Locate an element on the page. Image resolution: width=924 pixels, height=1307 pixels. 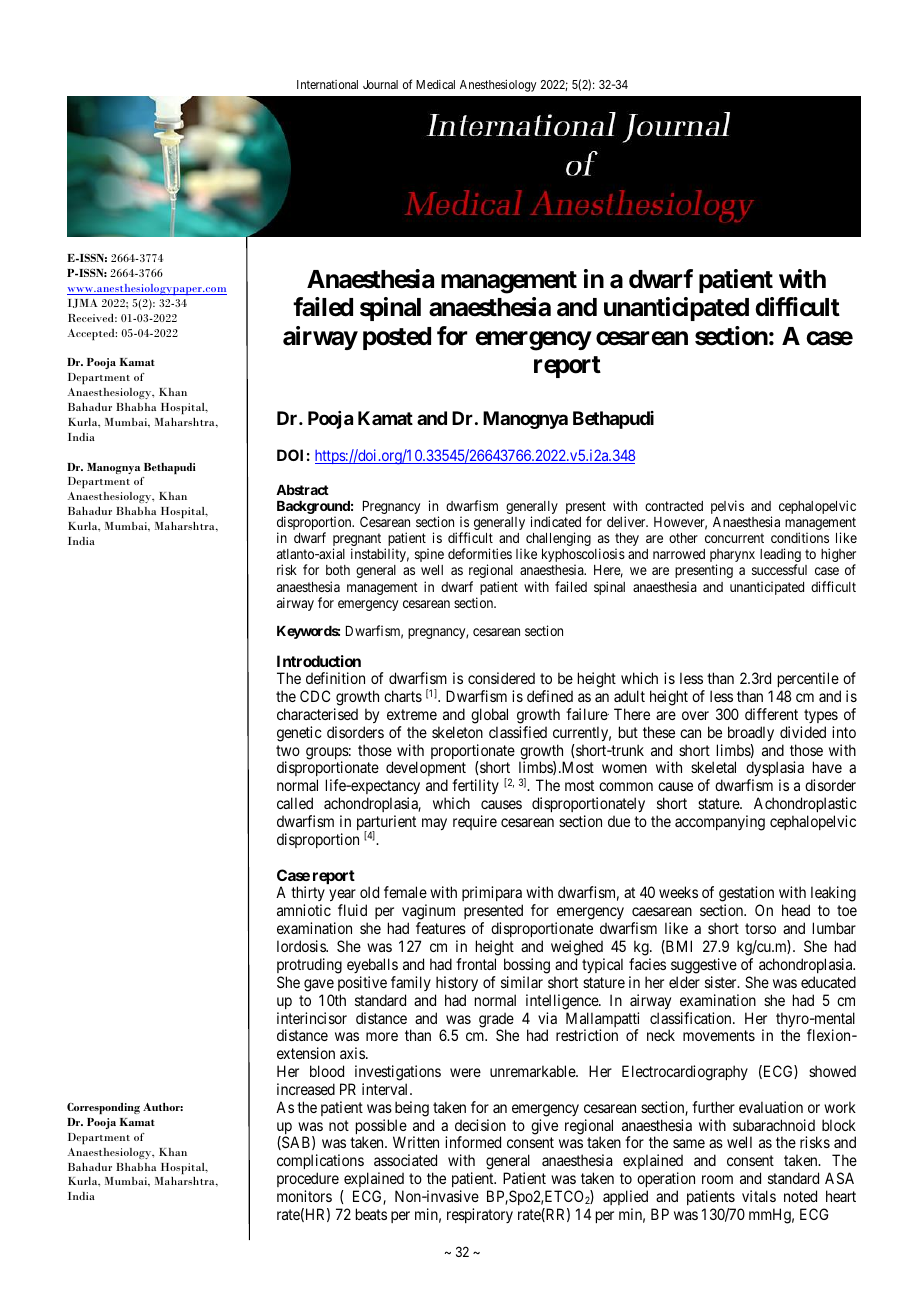
require is located at coordinates (475, 822).
